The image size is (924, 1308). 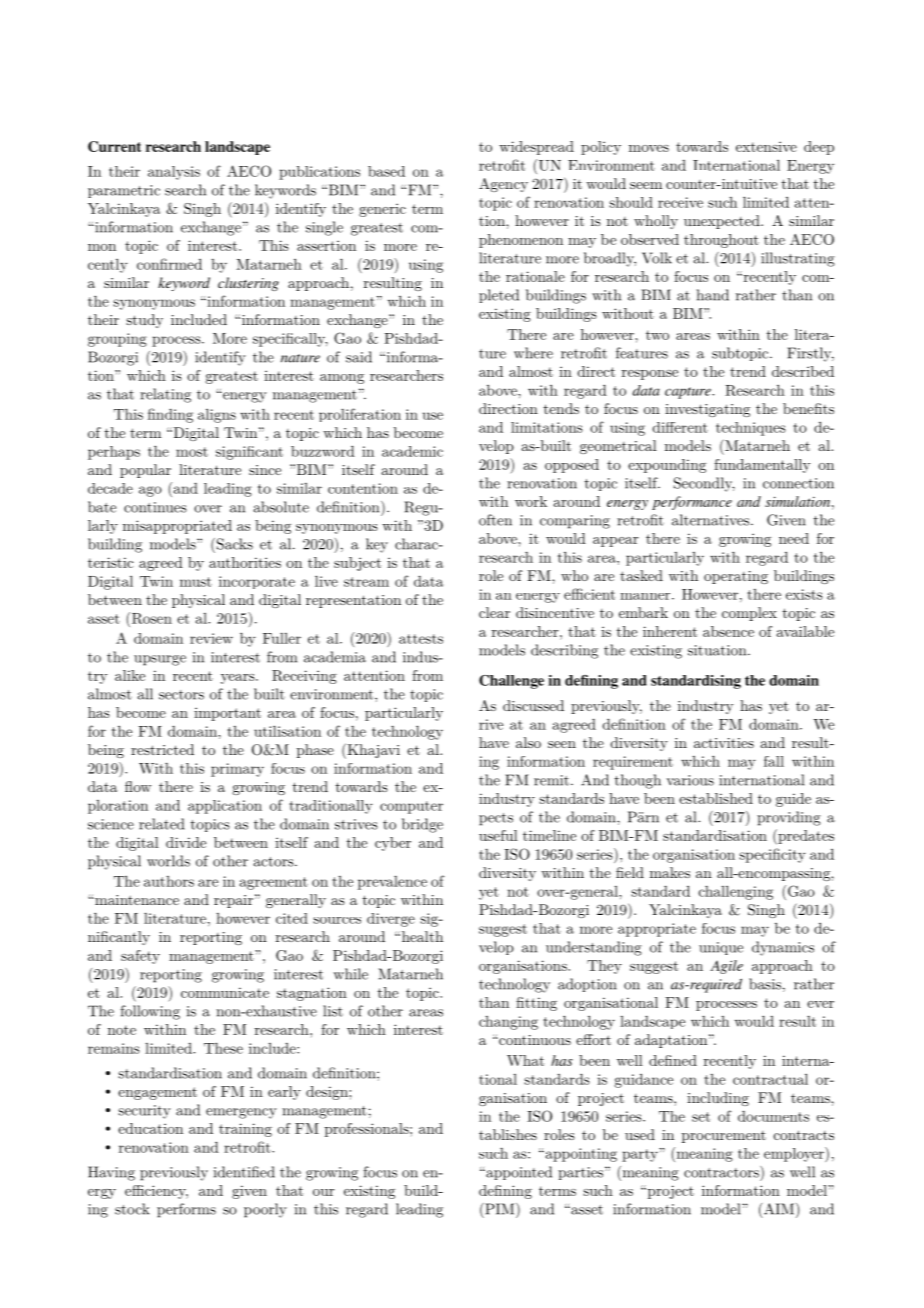 What do you see at coordinates (181, 695) in the screenshot?
I see `sectors` at bounding box center [181, 695].
